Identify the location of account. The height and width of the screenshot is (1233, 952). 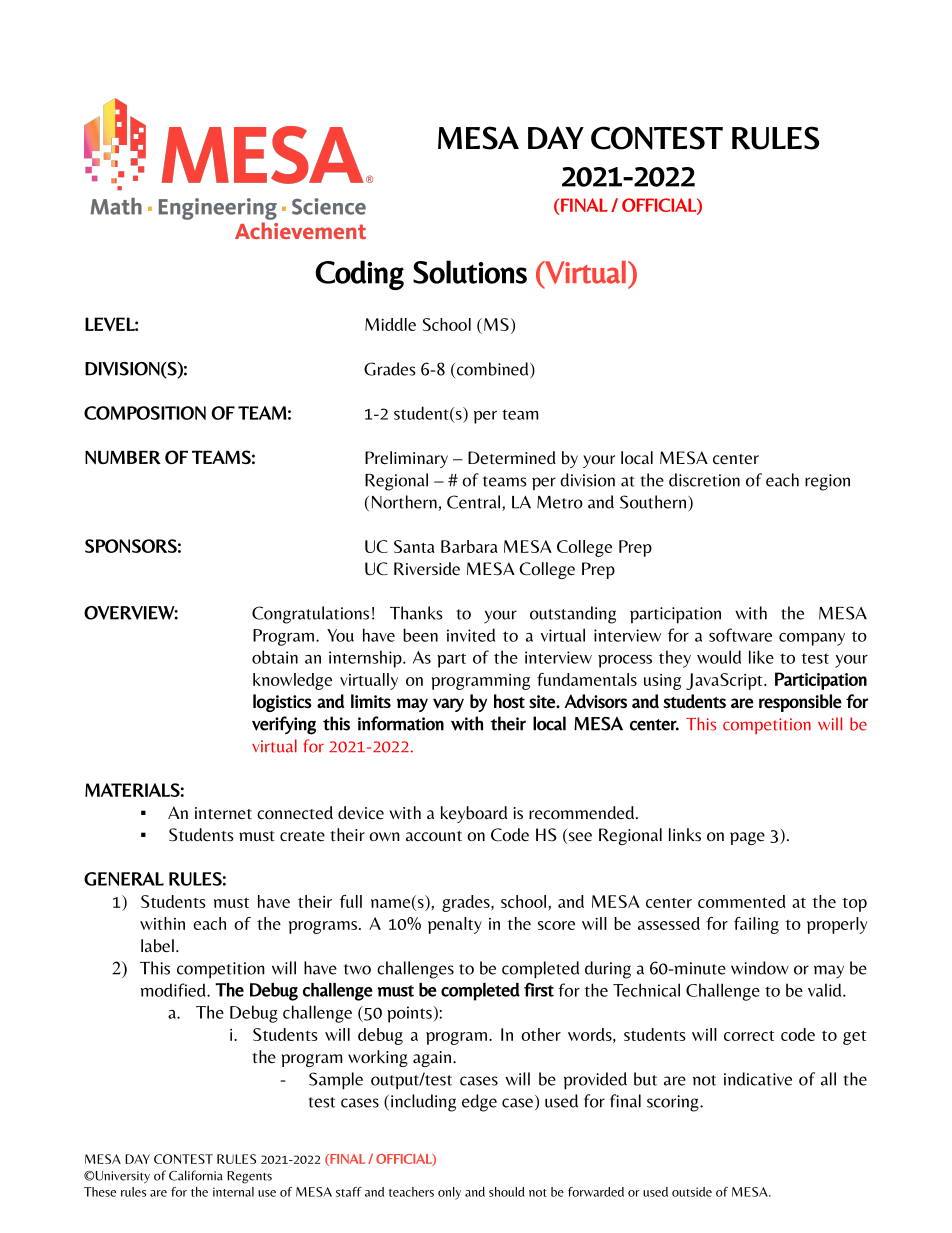
(434, 836).
